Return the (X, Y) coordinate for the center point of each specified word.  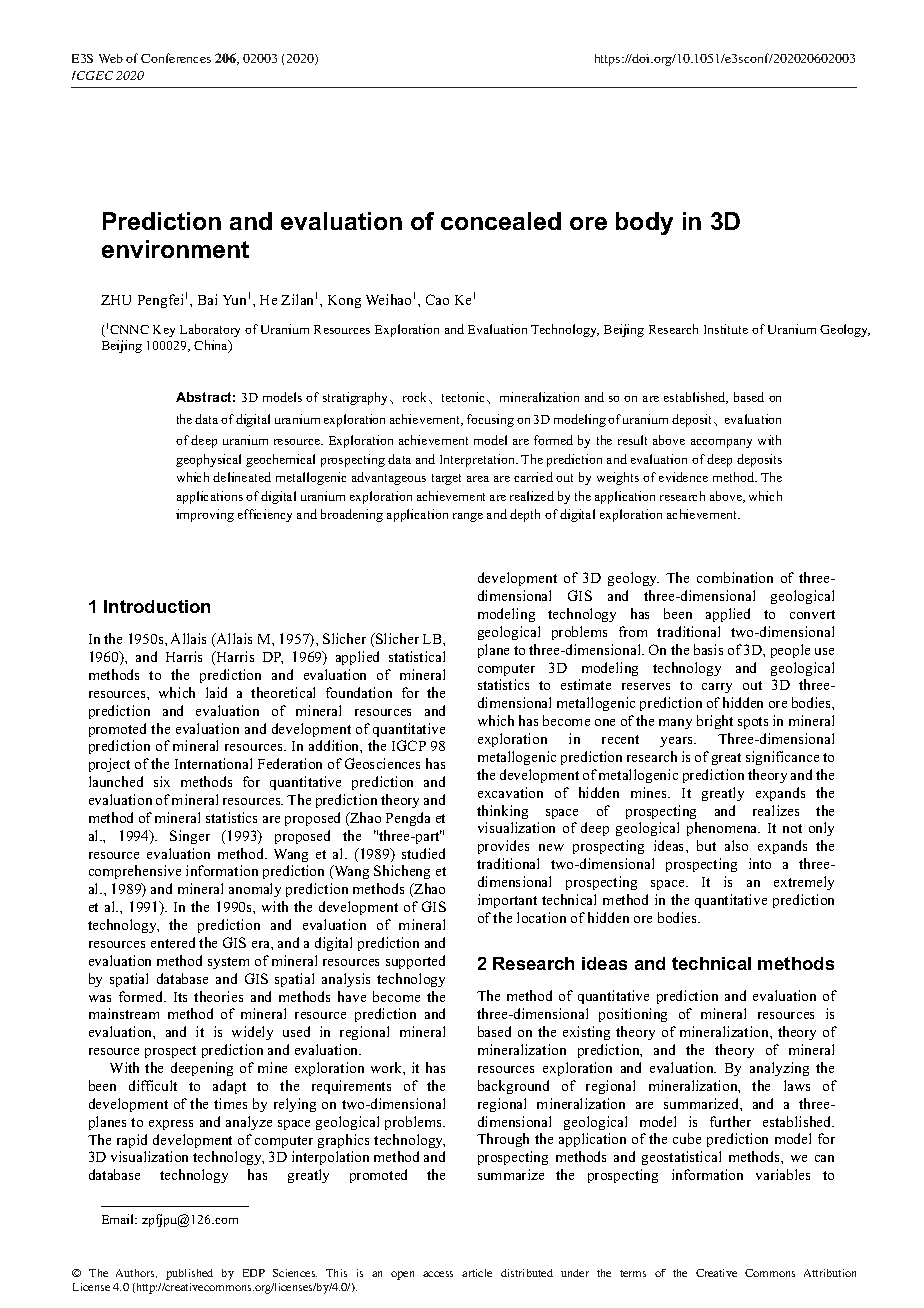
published (189, 1274)
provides (503, 847)
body (644, 223)
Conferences (176, 58)
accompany (721, 443)
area (478, 479)
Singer (190, 837)
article (477, 1273)
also (736, 845)
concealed (501, 221)
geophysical (208, 460)
